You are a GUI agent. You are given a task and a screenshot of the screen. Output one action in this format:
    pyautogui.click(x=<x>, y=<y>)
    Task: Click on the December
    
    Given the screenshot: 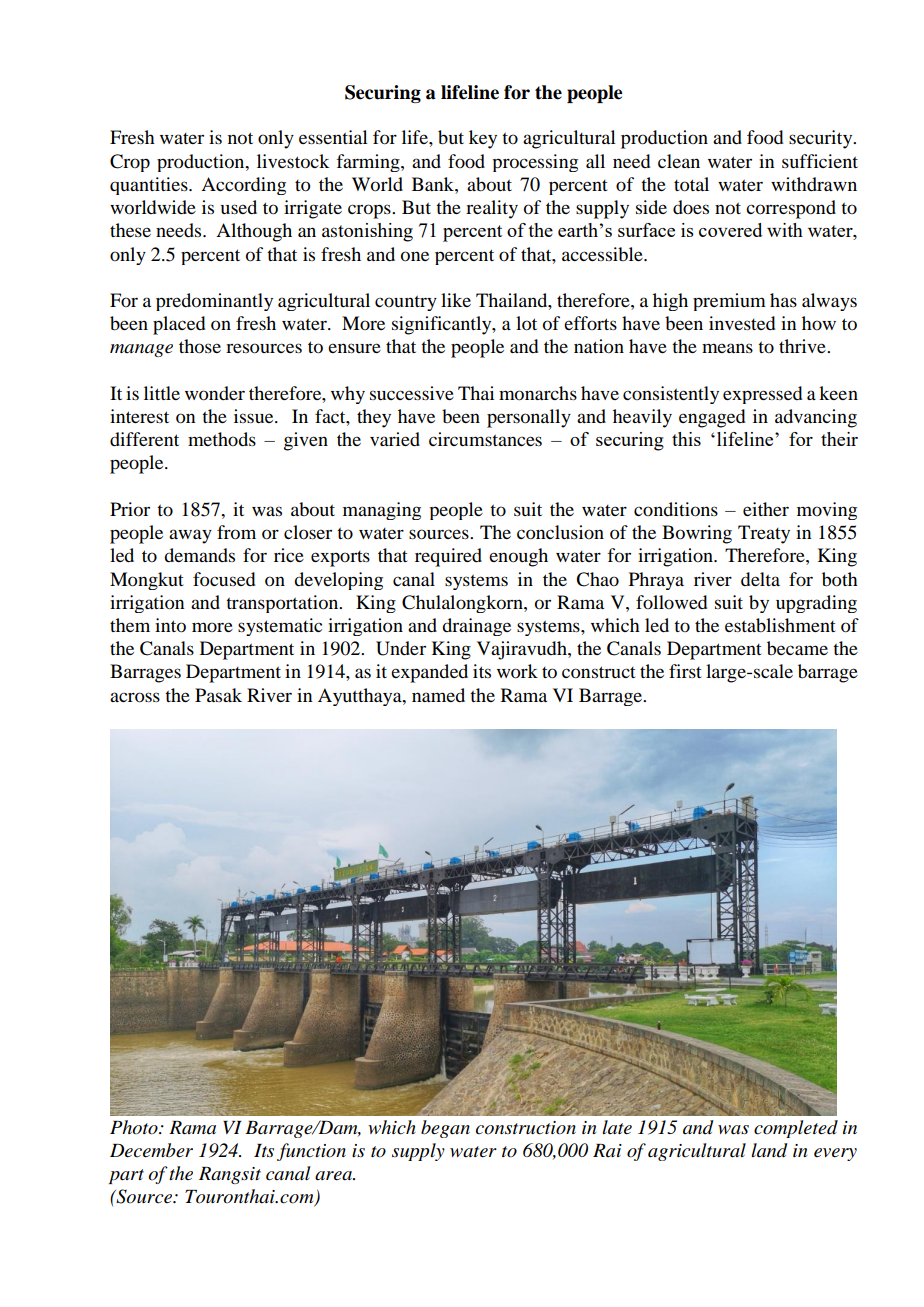 What is the action you would take?
    pyautogui.click(x=151, y=1150)
